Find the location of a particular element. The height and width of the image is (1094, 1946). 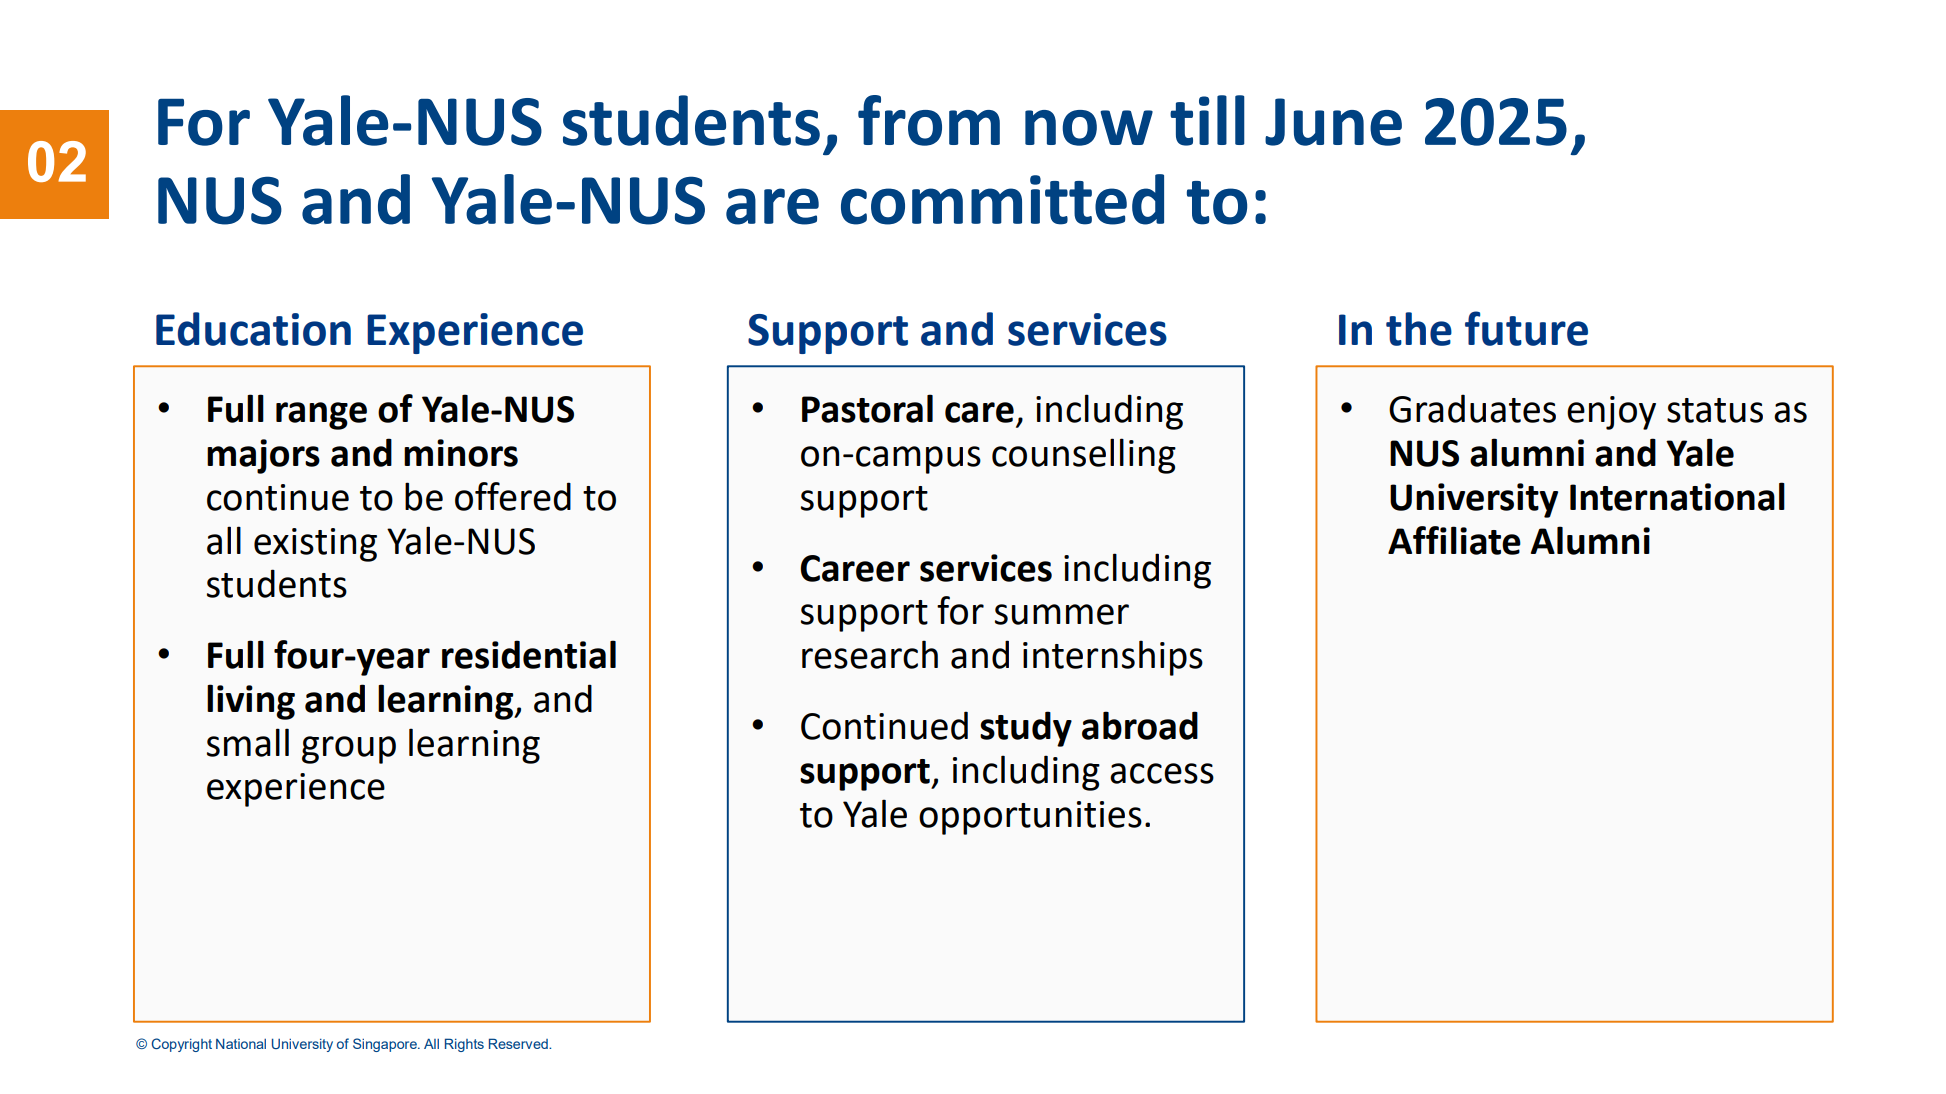

access is located at coordinates (1162, 773).
